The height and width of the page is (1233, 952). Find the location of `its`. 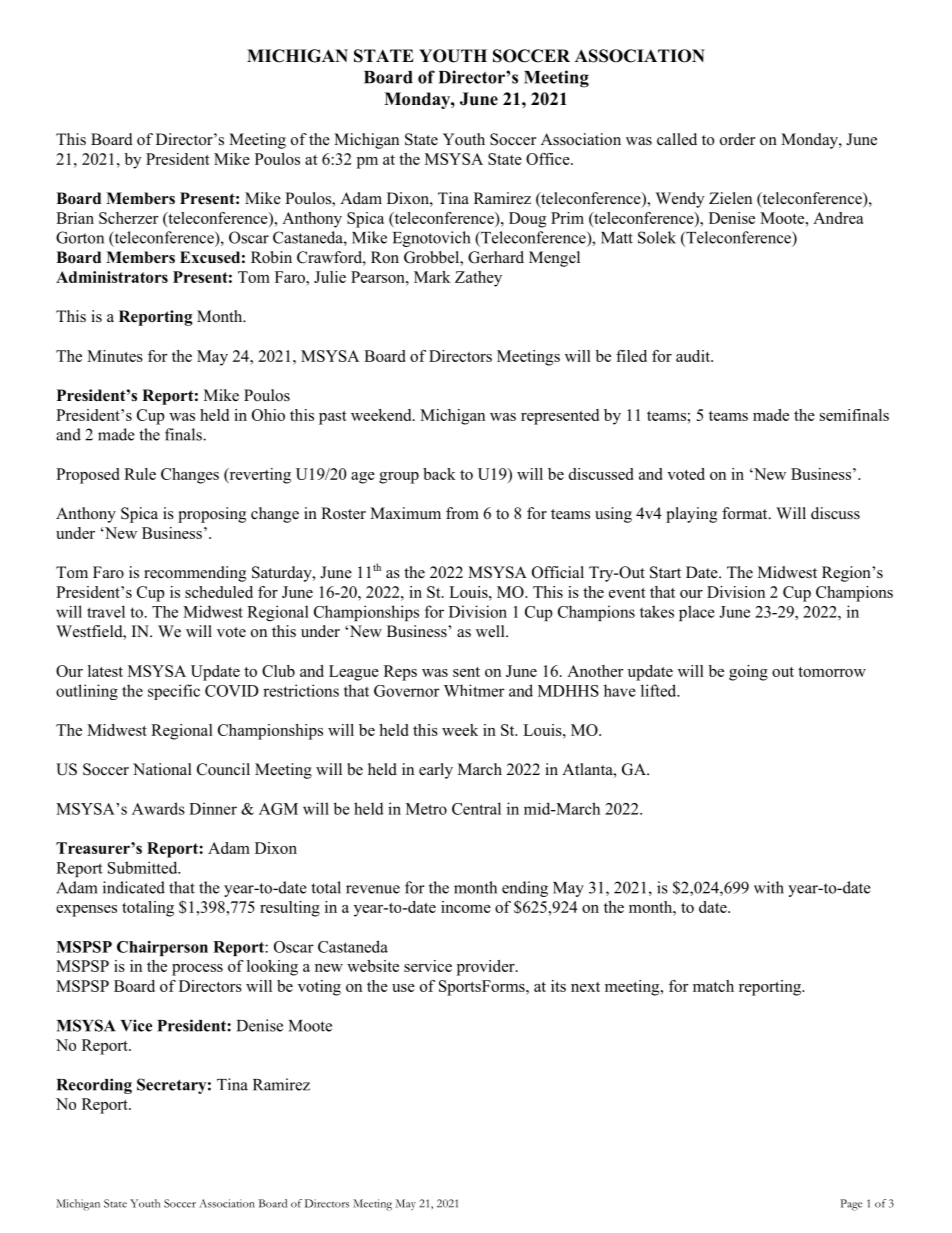

its is located at coordinates (558, 986).
